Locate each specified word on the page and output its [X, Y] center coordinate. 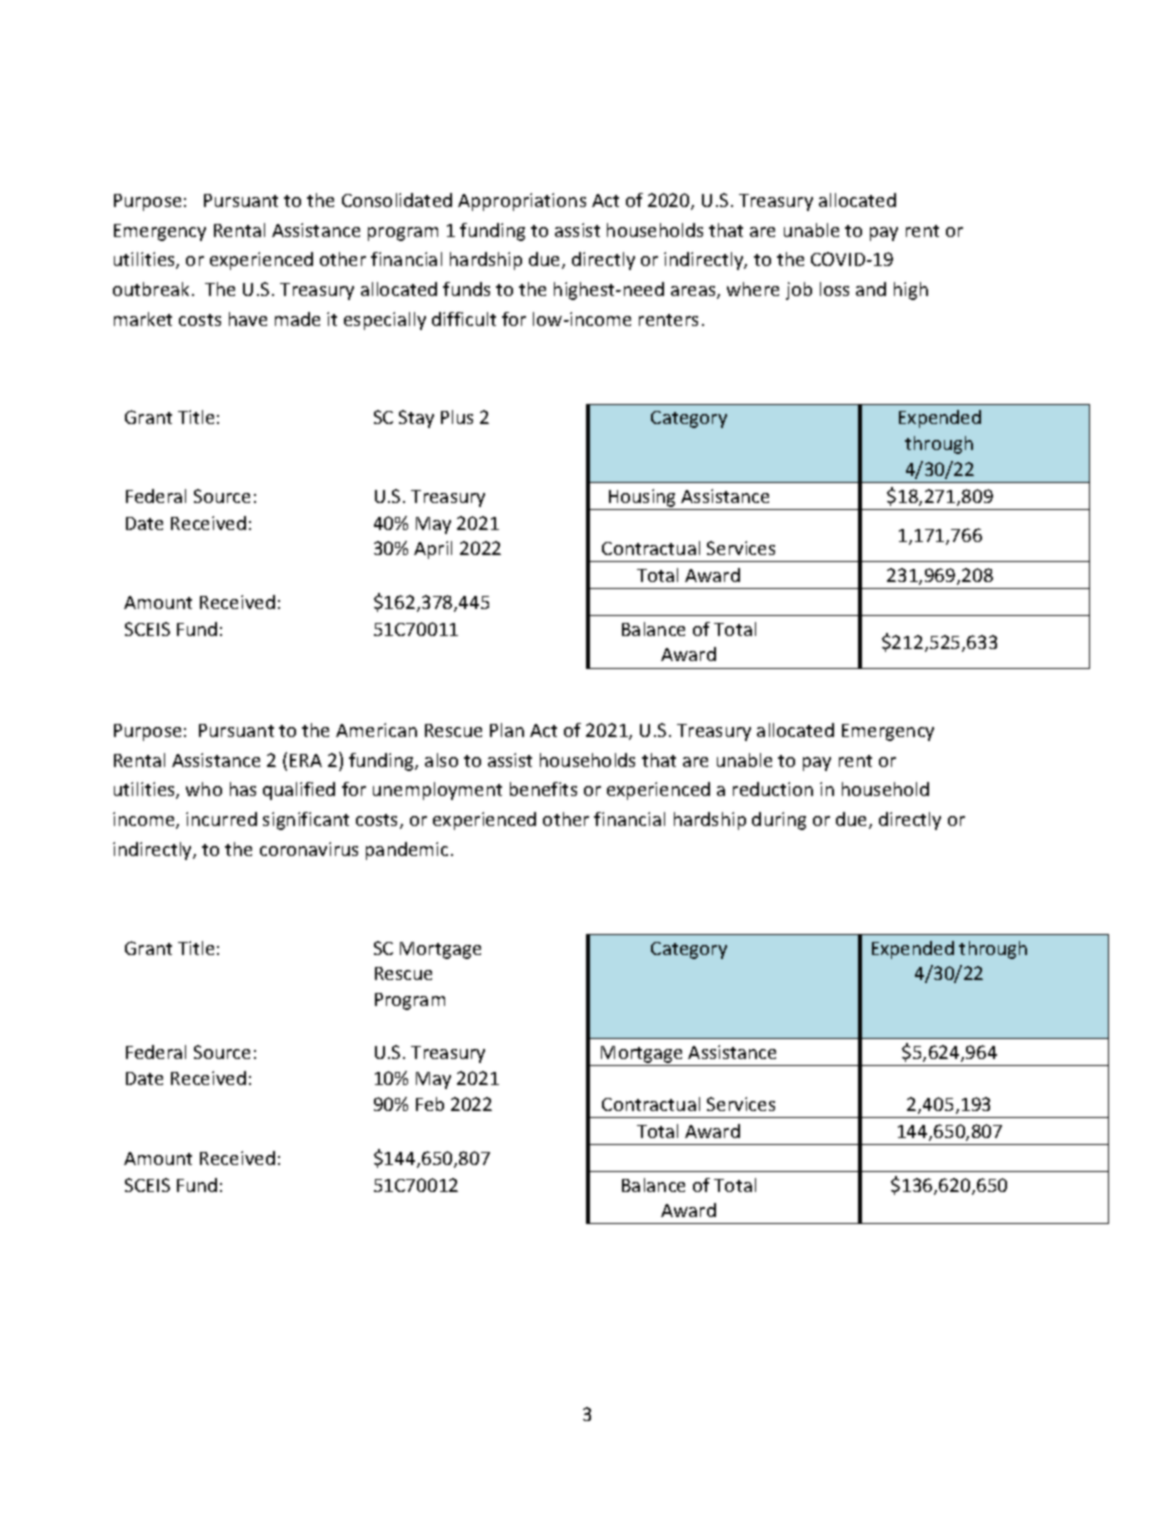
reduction [773, 789]
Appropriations [522, 202]
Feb [430, 1104]
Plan [507, 730]
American [376, 730]
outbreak [151, 289]
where [753, 289]
